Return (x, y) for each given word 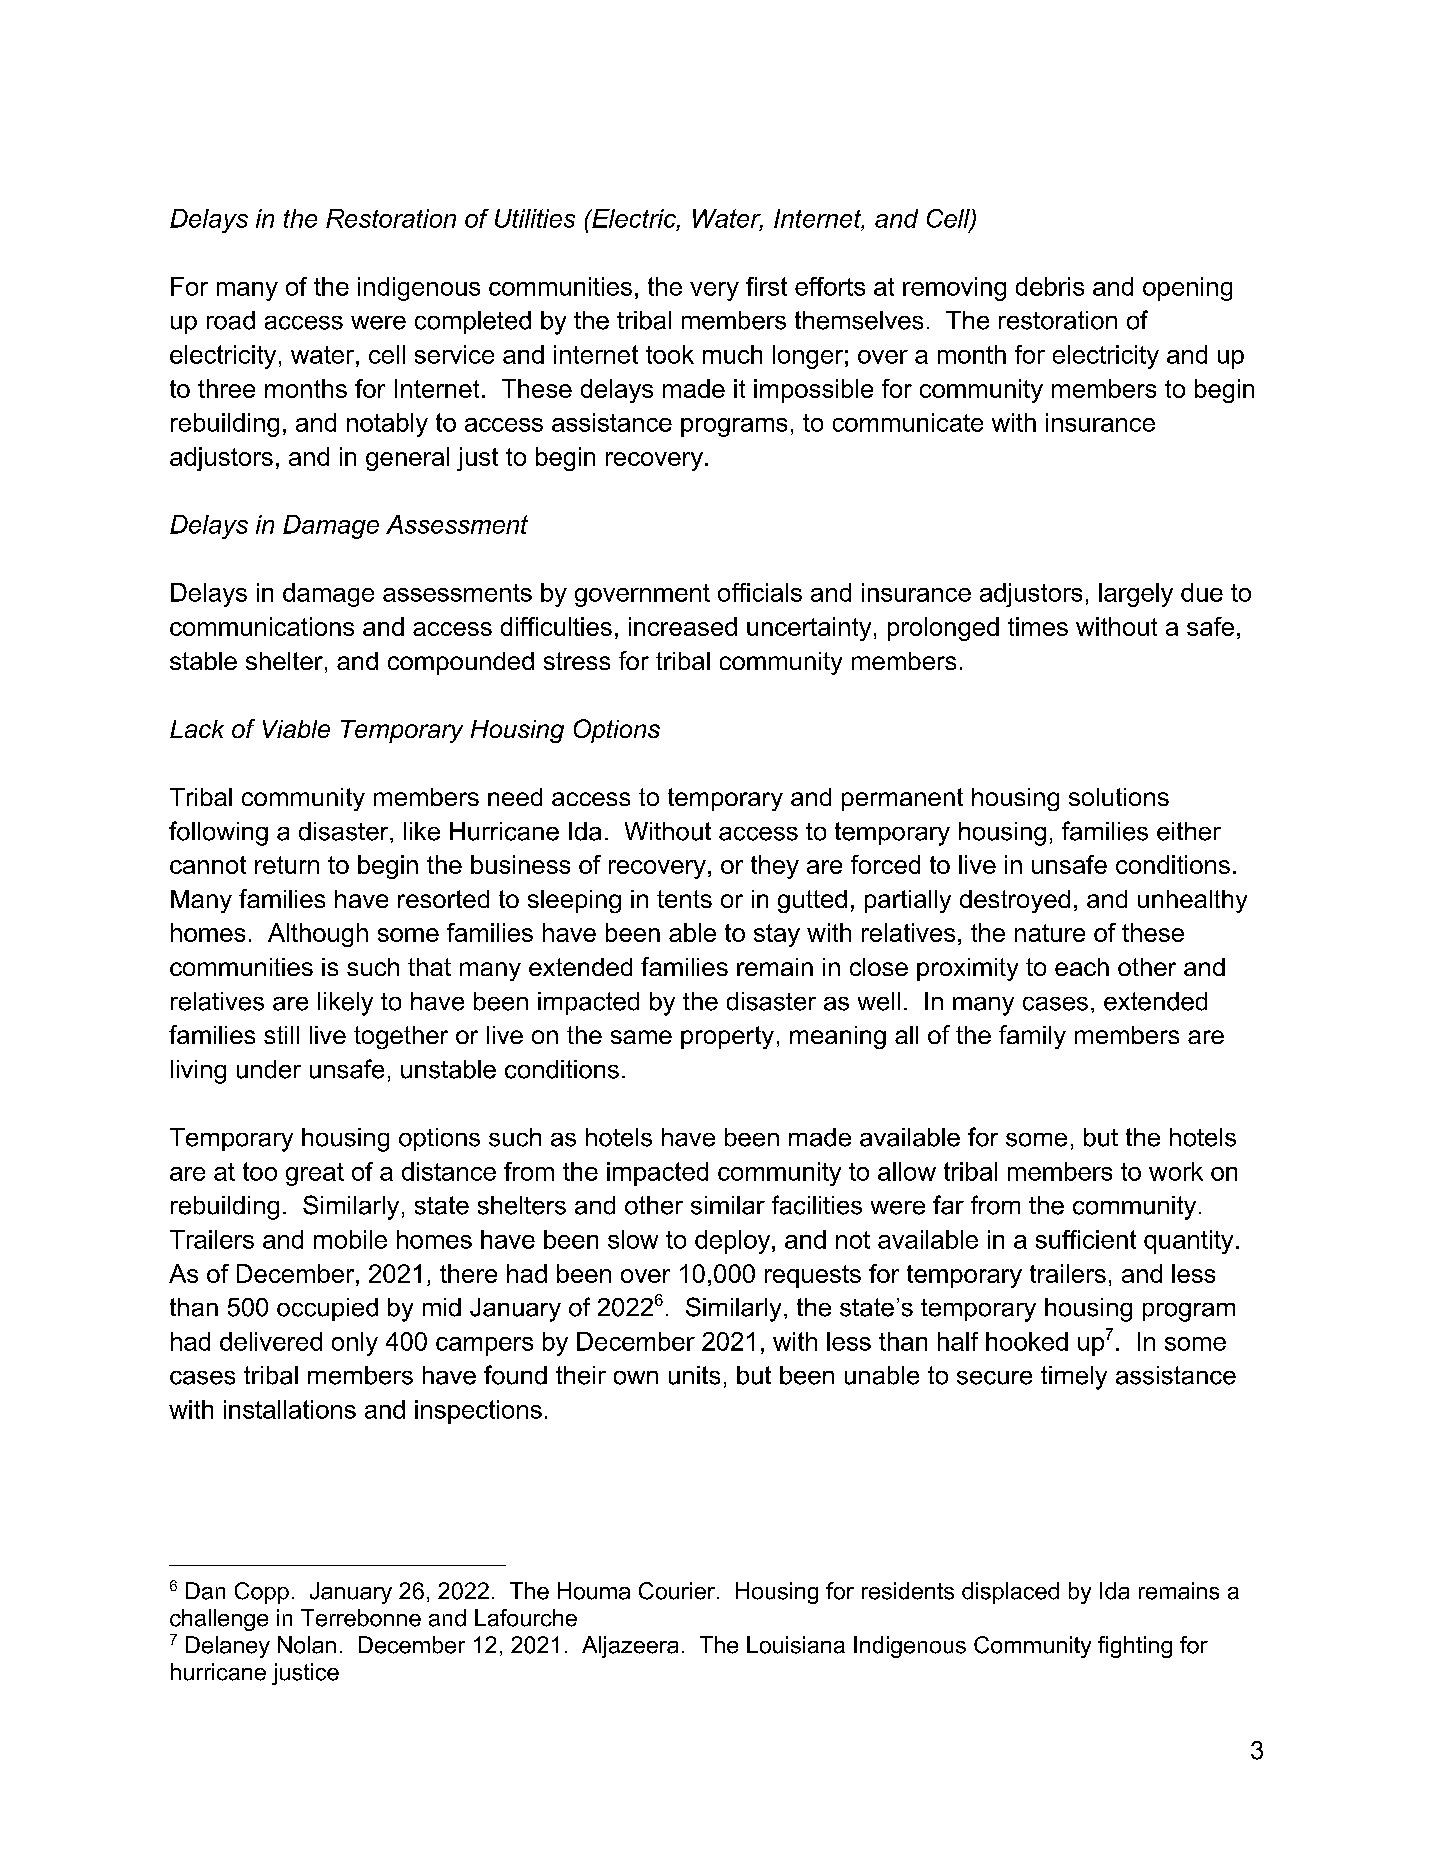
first (766, 286)
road (231, 320)
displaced (1010, 1593)
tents (684, 899)
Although (318, 935)
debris (1050, 286)
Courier (677, 1591)
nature (1050, 933)
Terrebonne (361, 1618)
